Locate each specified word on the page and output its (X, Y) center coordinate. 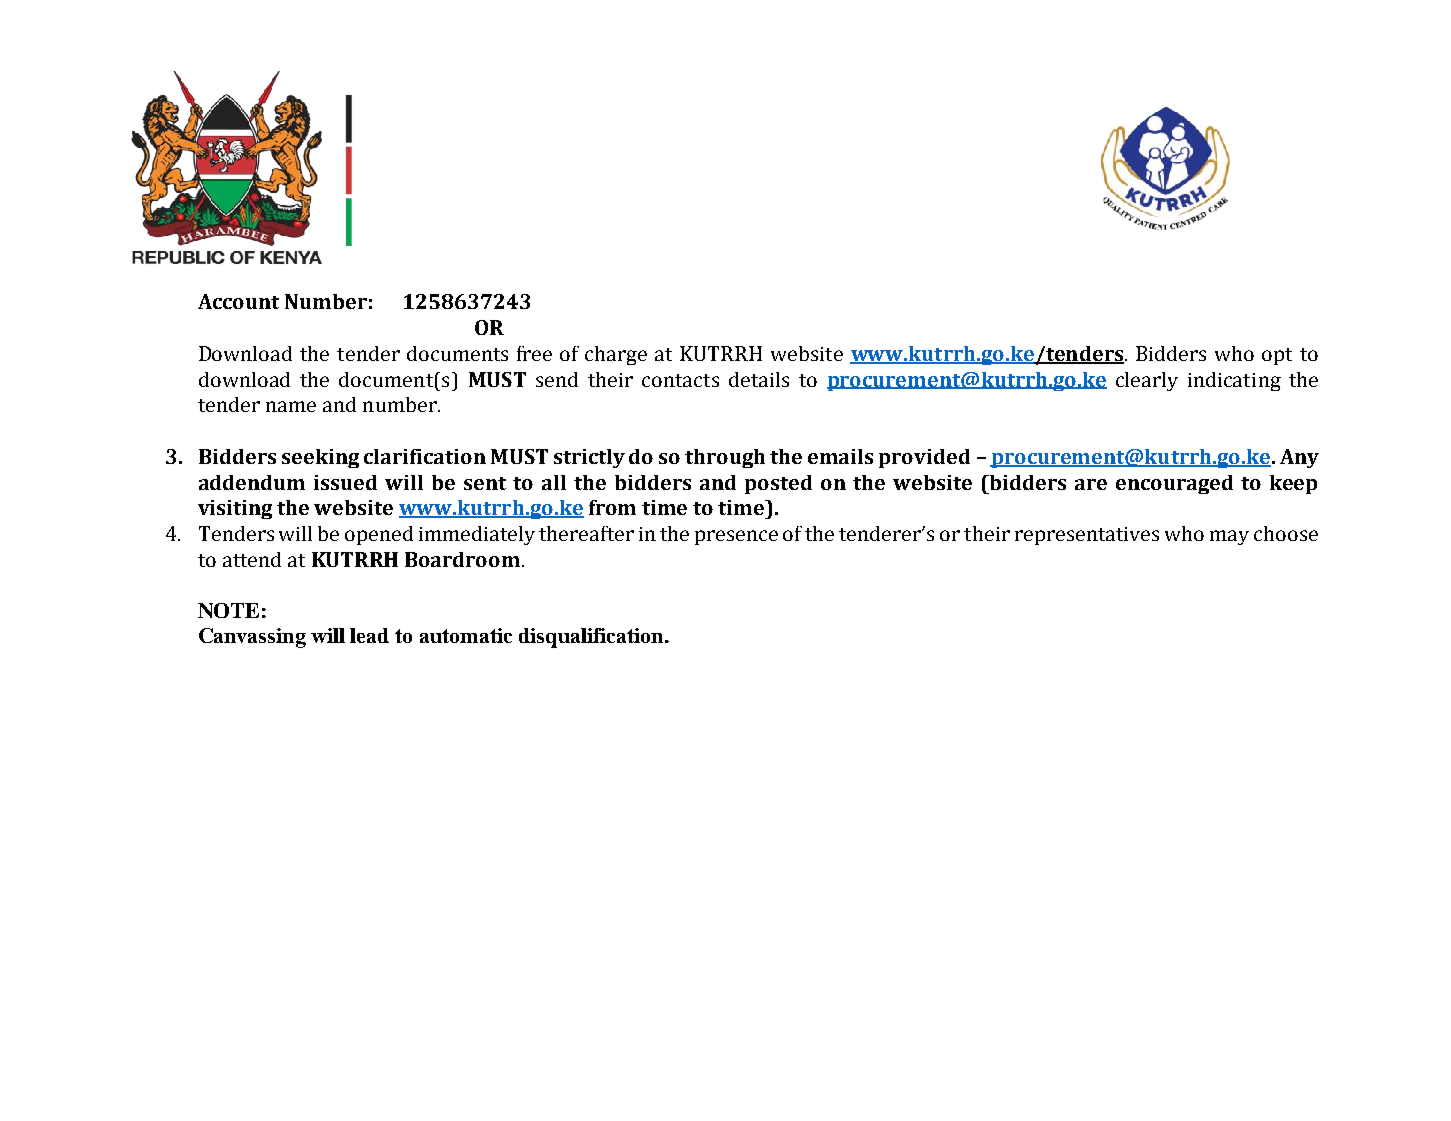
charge (616, 355)
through (725, 458)
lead (369, 635)
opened (379, 535)
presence (736, 537)
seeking (320, 458)
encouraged (1174, 484)
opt (1277, 356)
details (759, 379)
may (1229, 537)
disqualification (592, 638)
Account (238, 301)
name (291, 406)
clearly (1147, 381)
